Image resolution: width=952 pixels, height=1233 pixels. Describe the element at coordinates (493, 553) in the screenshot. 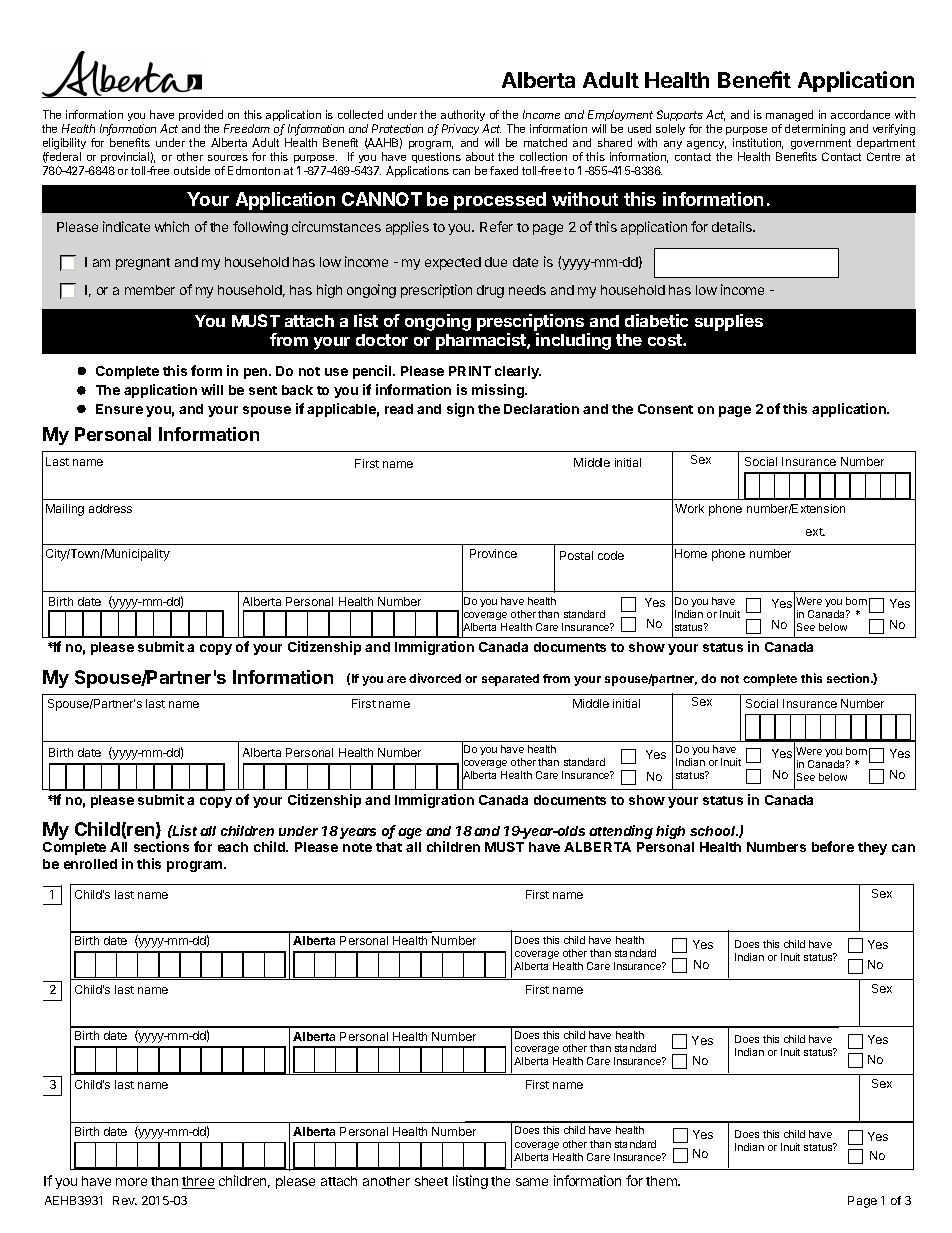

I see `Province` at that location.
